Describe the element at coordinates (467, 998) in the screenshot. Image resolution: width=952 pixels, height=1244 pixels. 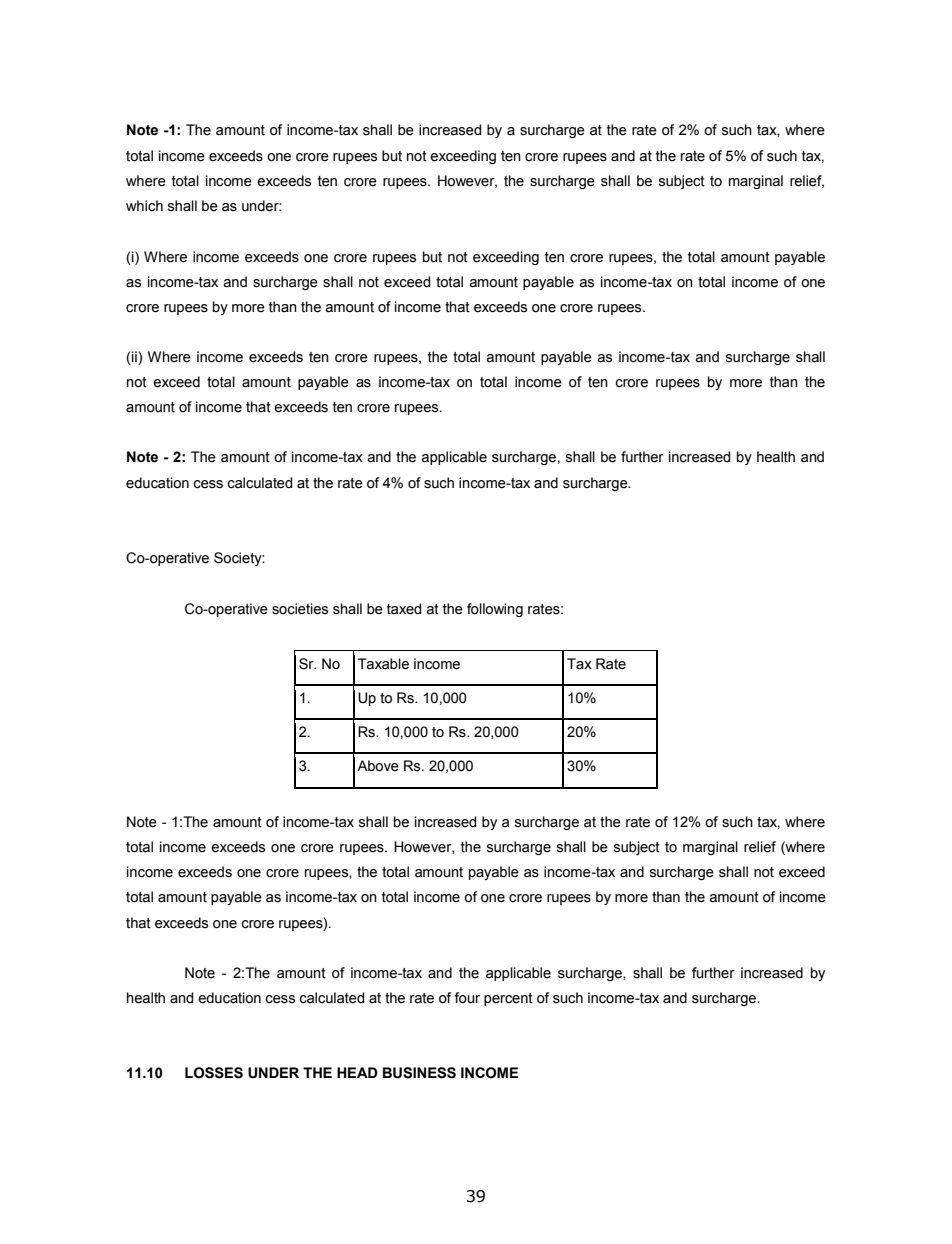
I see `four` at that location.
